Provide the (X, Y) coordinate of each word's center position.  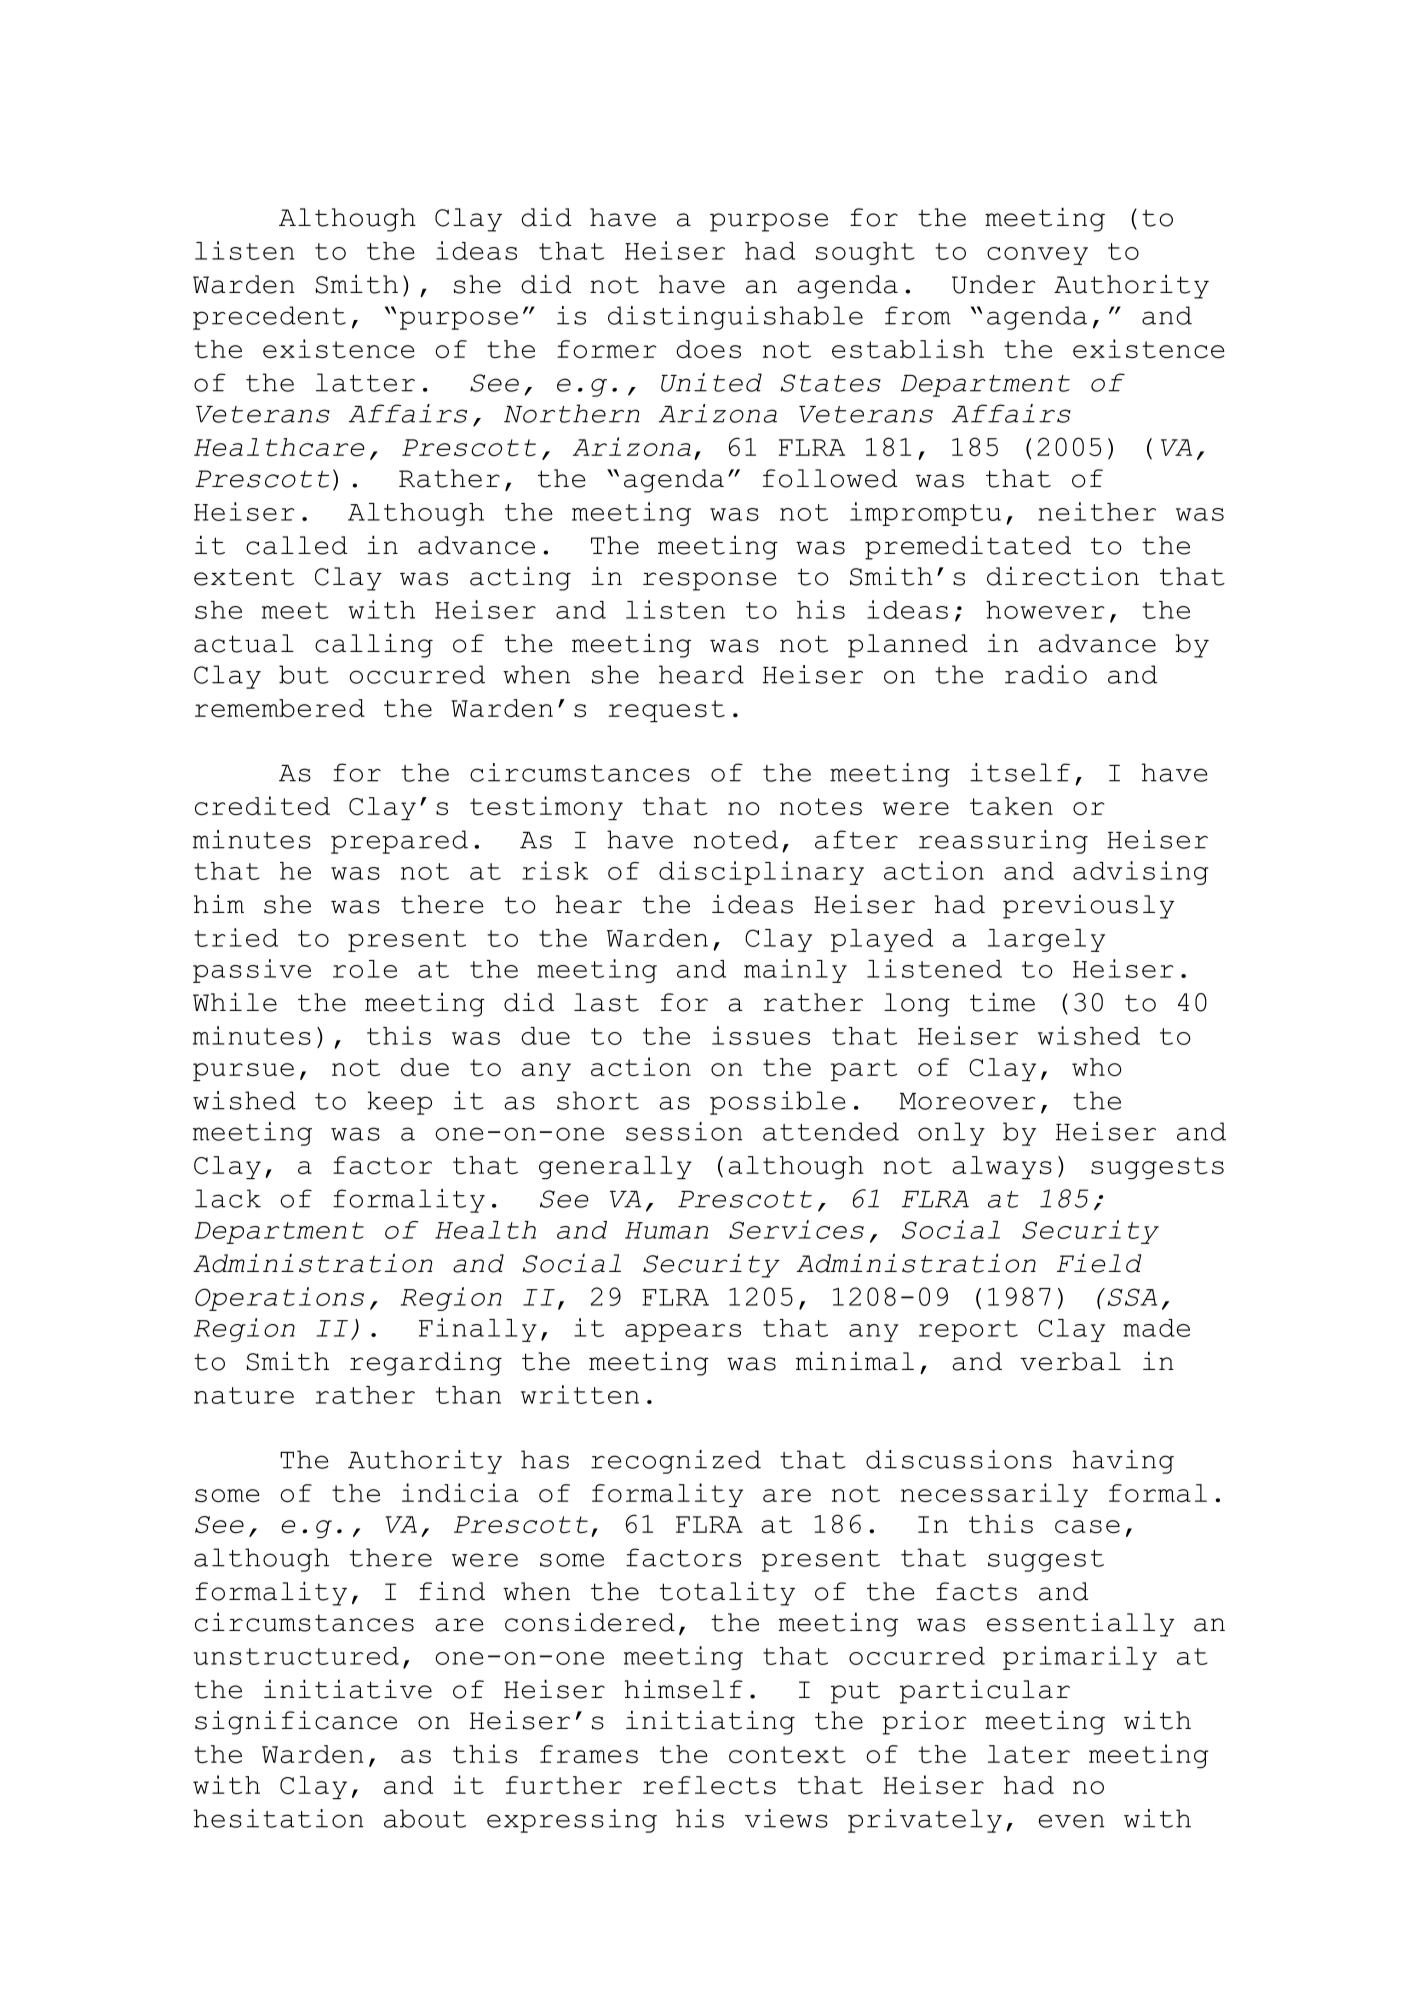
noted (736, 839)
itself (1020, 772)
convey (1037, 256)
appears (683, 1333)
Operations (279, 1299)
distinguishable (735, 318)
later (1029, 1754)
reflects (709, 1785)
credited (262, 806)
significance (296, 1723)
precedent (269, 318)
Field (1099, 1263)
